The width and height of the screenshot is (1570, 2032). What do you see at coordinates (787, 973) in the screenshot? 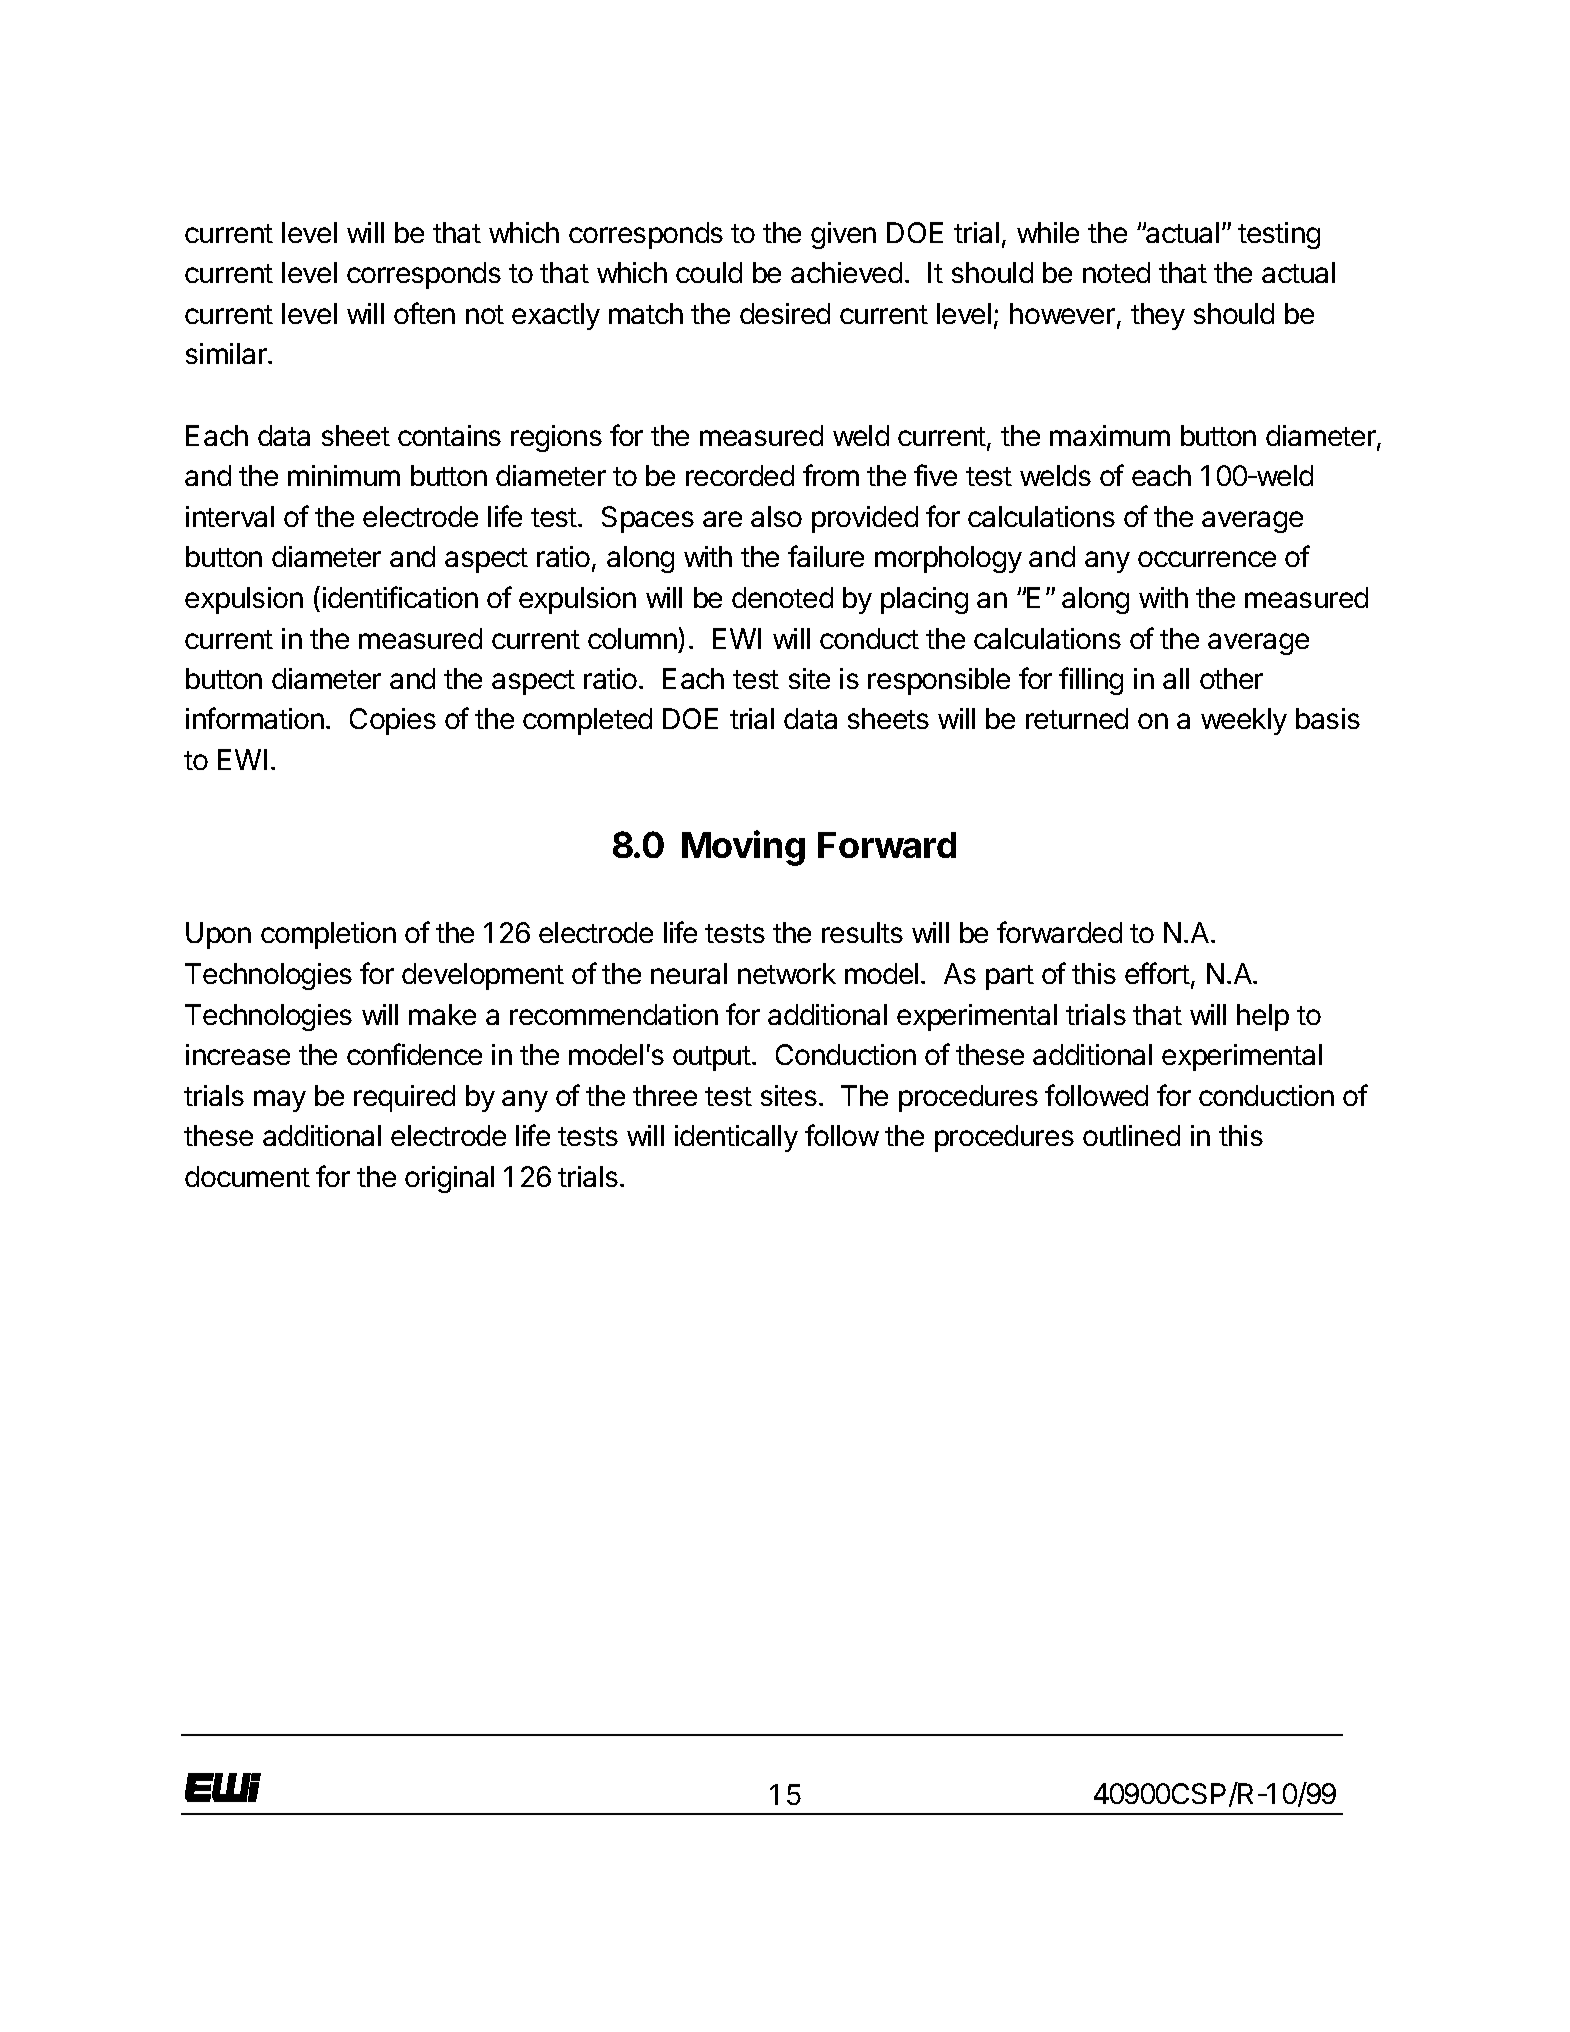
I see `network` at bounding box center [787, 973].
